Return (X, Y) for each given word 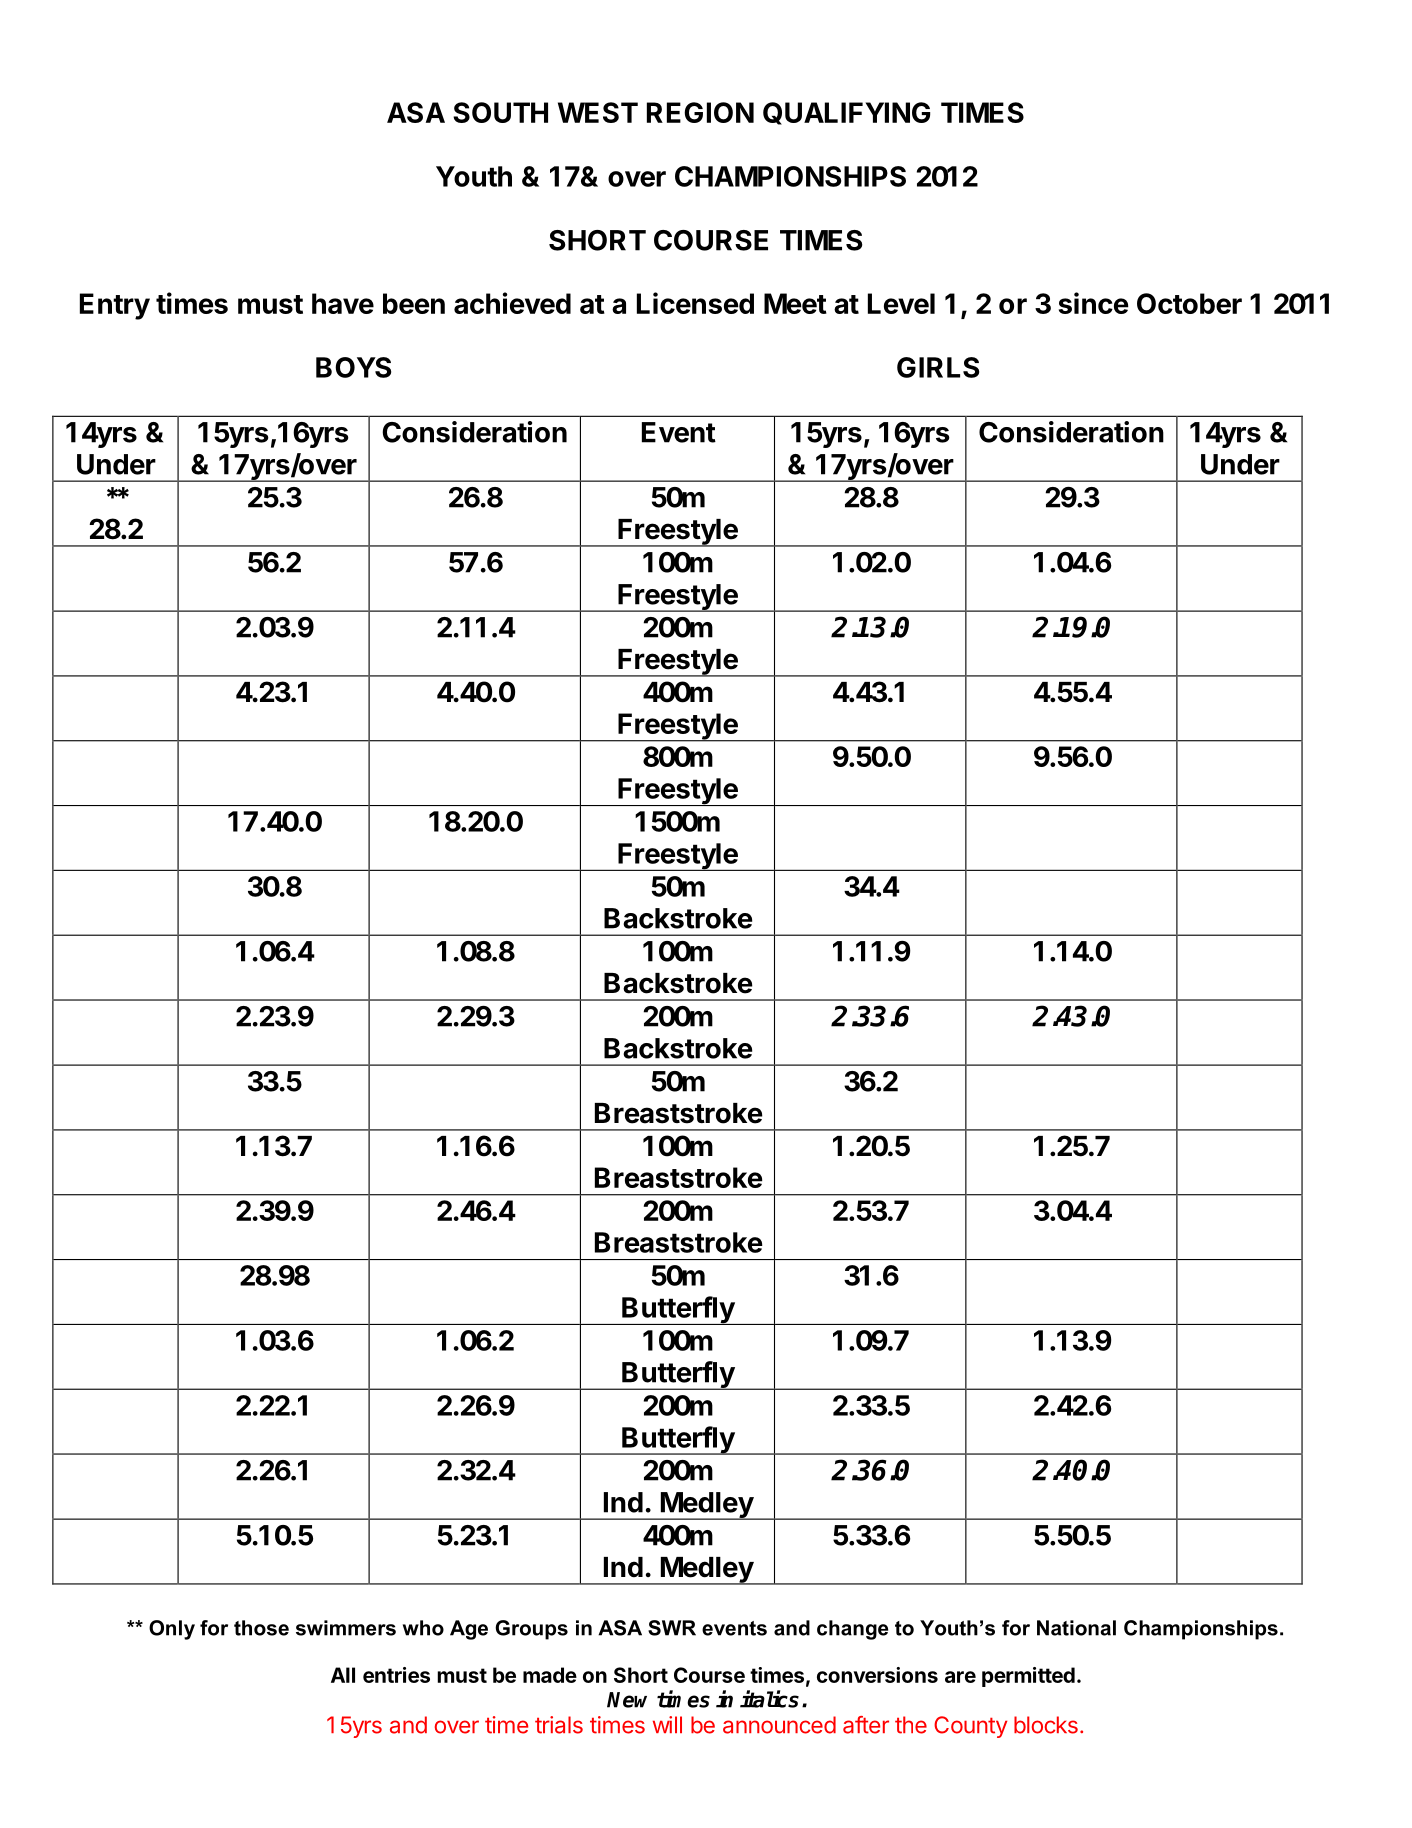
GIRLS (938, 367)
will (667, 1724)
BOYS (353, 367)
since (1094, 303)
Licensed (695, 303)
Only (172, 1630)
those (261, 1628)
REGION (700, 112)
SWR (672, 1628)
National (1076, 1628)
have (343, 303)
